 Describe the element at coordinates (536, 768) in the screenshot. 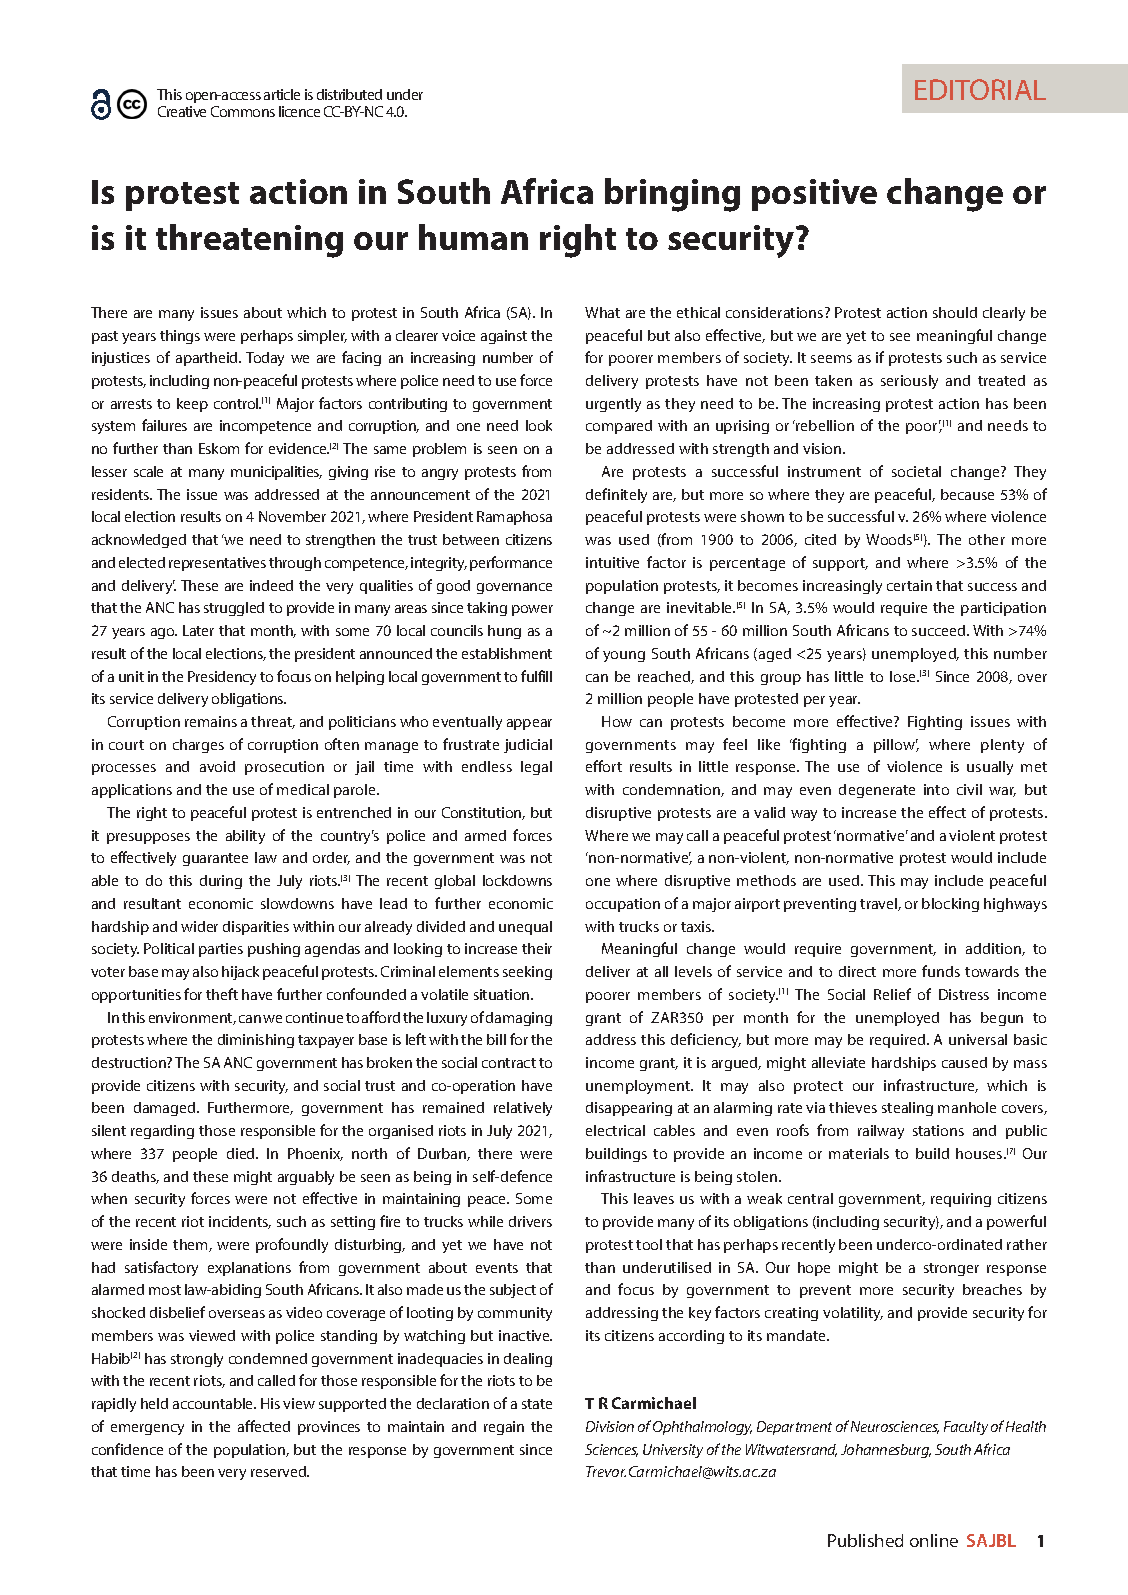

I see `legal` at that location.
